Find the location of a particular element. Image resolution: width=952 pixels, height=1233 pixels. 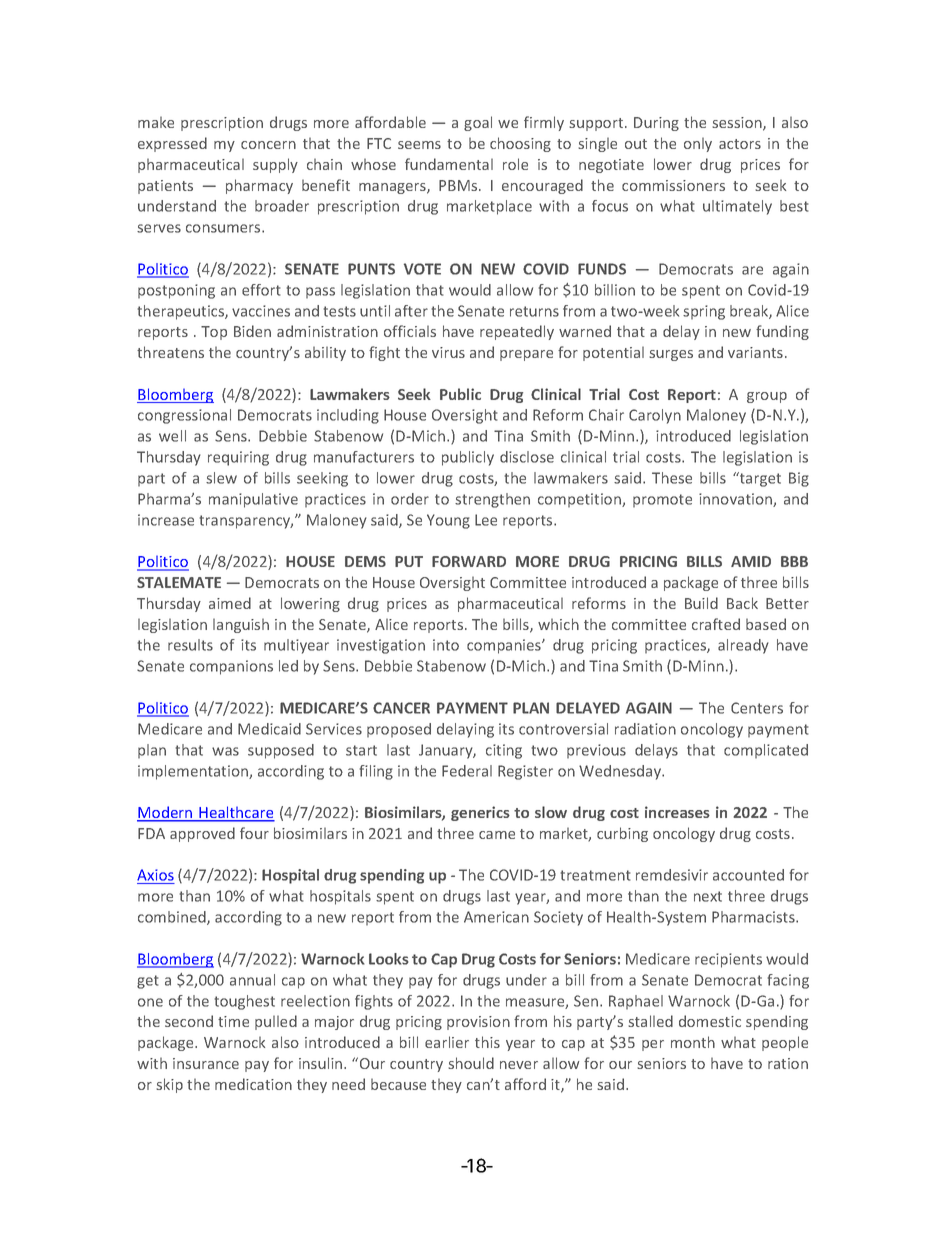

four is located at coordinates (254, 833).
